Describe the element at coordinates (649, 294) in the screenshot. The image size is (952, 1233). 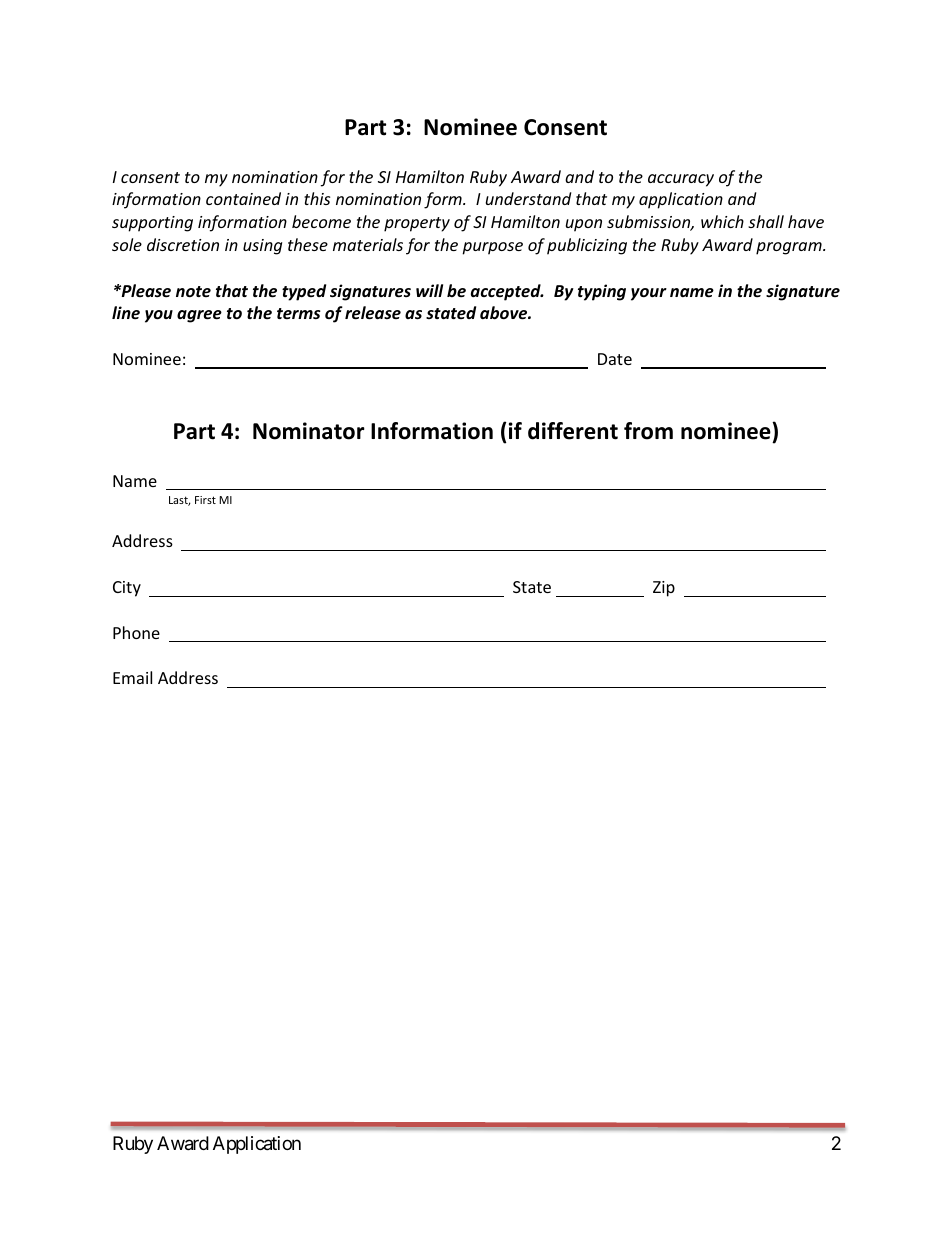
I see `your` at that location.
